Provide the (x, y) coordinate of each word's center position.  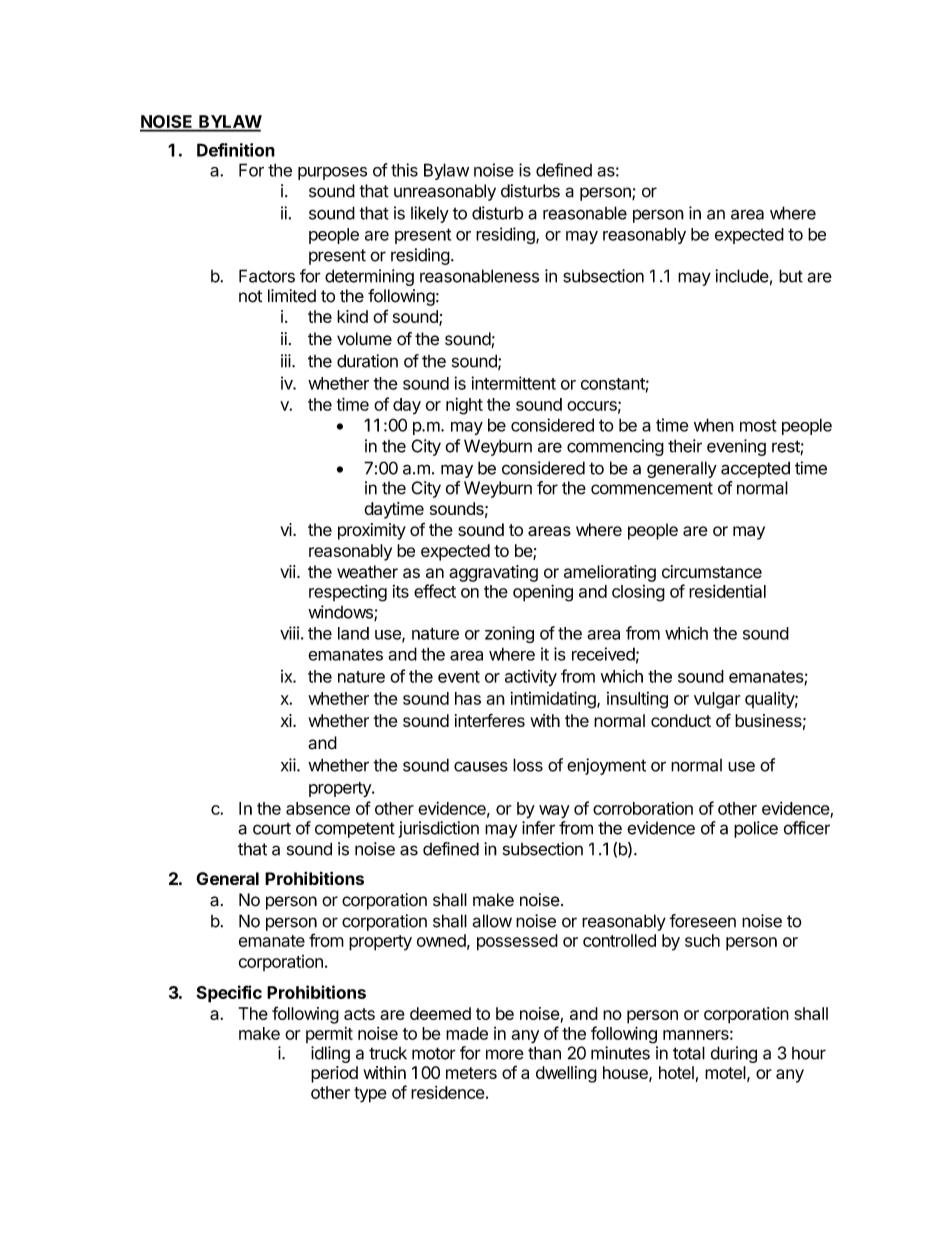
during (733, 1054)
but (791, 276)
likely (430, 214)
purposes (332, 173)
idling (330, 1054)
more (505, 1054)
